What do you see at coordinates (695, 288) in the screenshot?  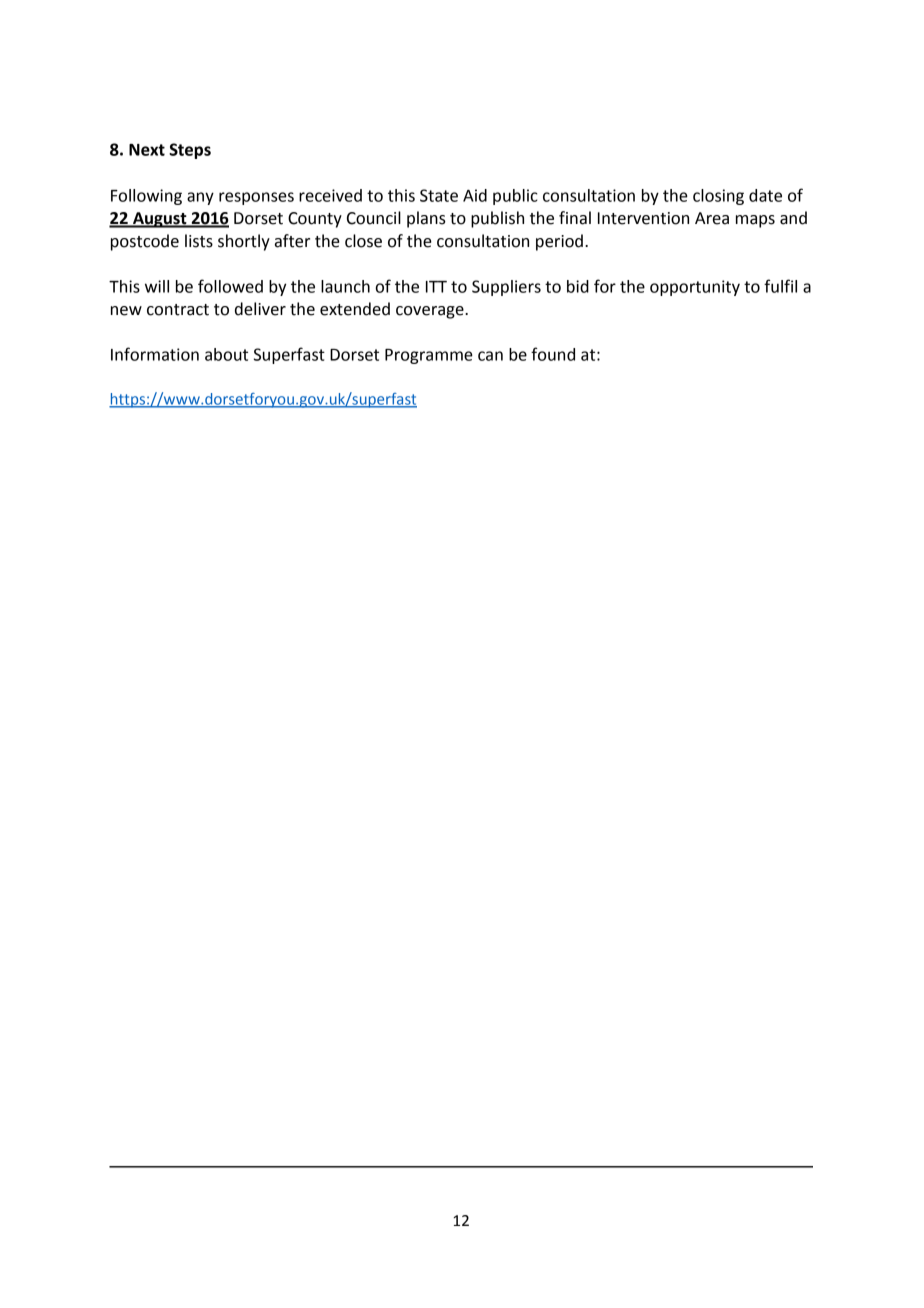 I see `opportunity` at bounding box center [695, 288].
